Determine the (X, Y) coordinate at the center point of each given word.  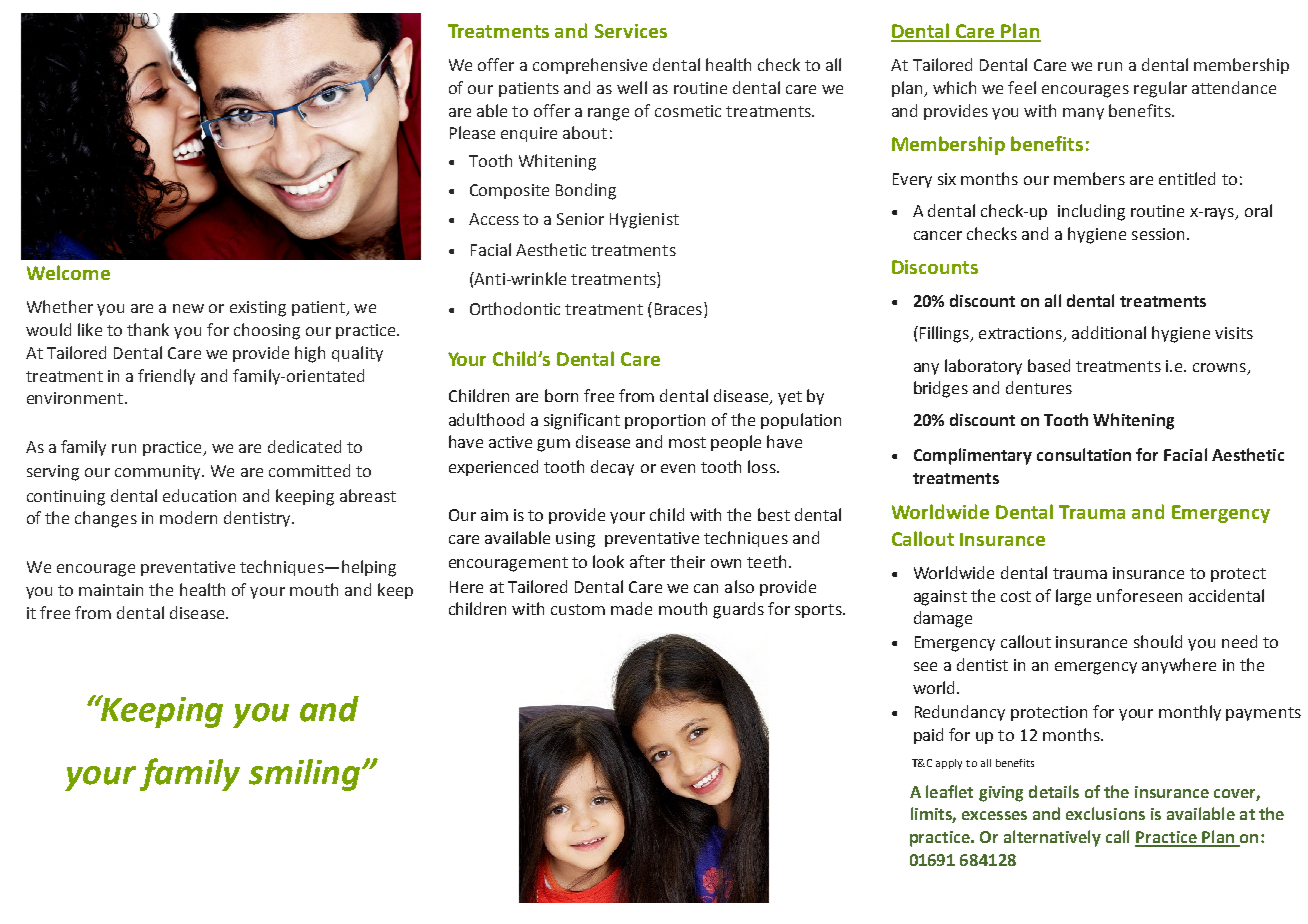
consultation (1084, 454)
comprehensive (590, 66)
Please (472, 132)
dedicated (304, 446)
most (687, 442)
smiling (306, 775)
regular (1160, 89)
